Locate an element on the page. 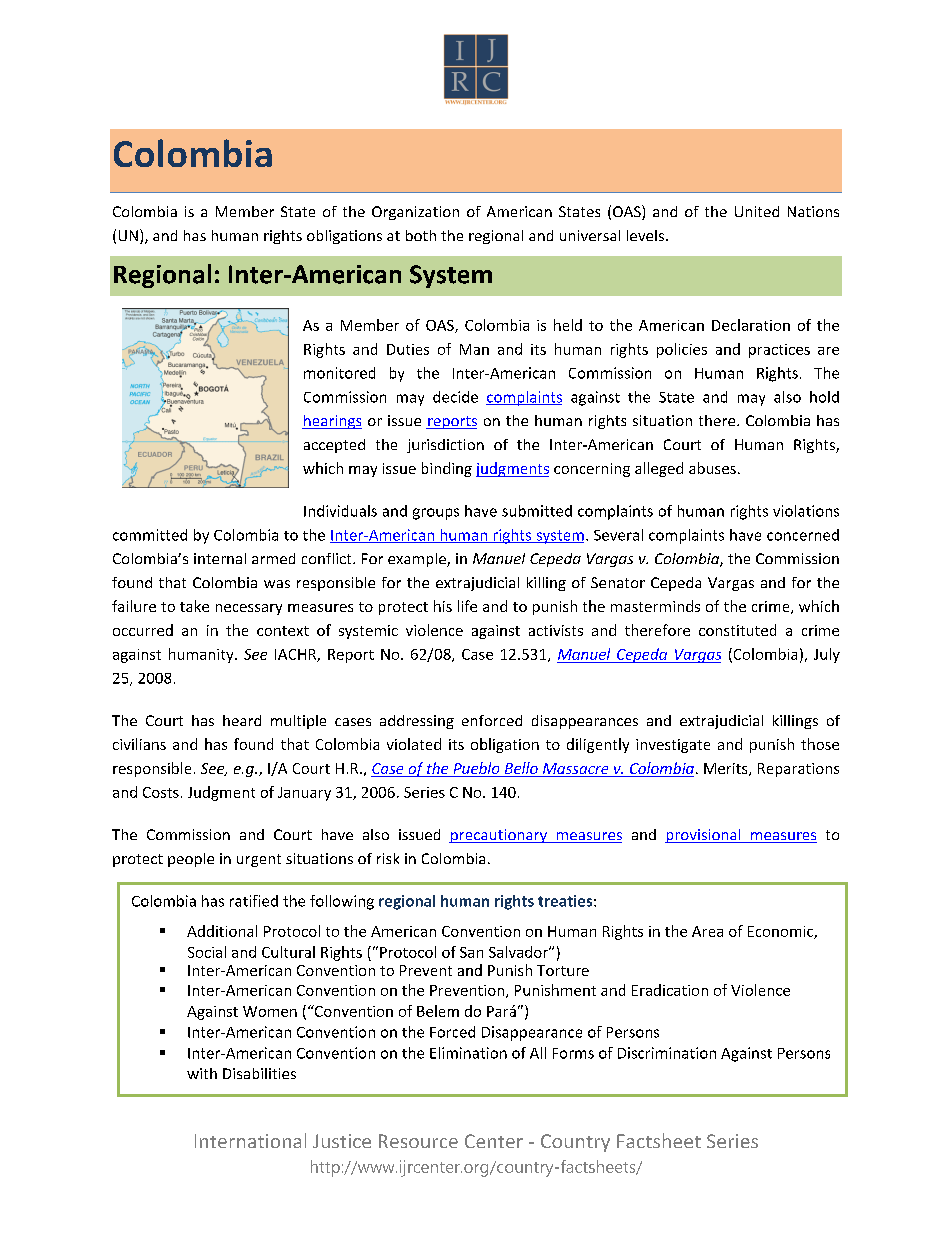 This image has height=1233, width=952. heard is located at coordinates (242, 720).
